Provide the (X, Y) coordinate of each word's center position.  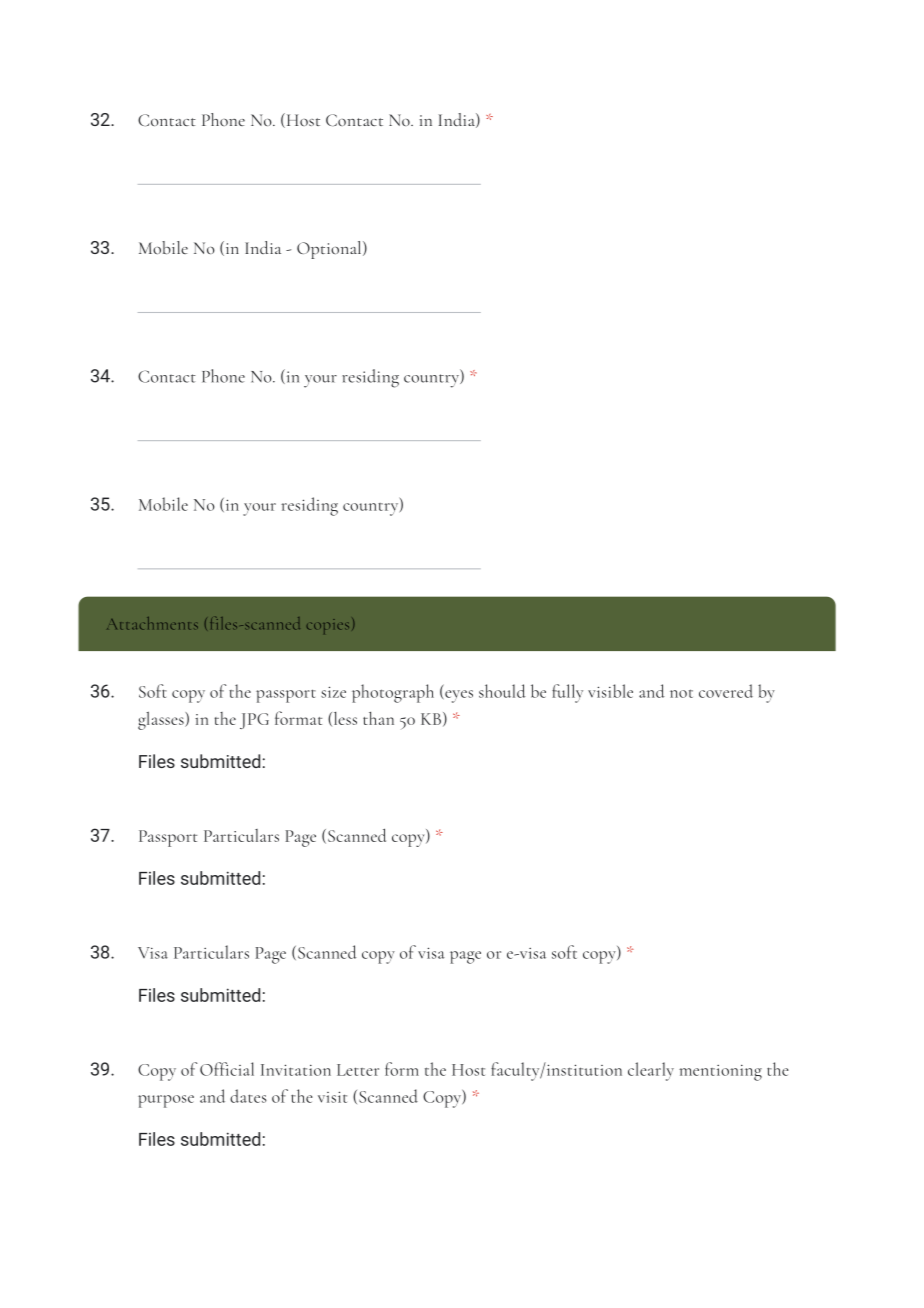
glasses (162, 721)
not (681, 693)
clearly (651, 1071)
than (378, 718)
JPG (254, 721)
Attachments (152, 623)
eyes (458, 696)
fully (567, 693)
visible (610, 691)
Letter (358, 1070)
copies (328, 626)
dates (248, 1096)
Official (227, 1069)
